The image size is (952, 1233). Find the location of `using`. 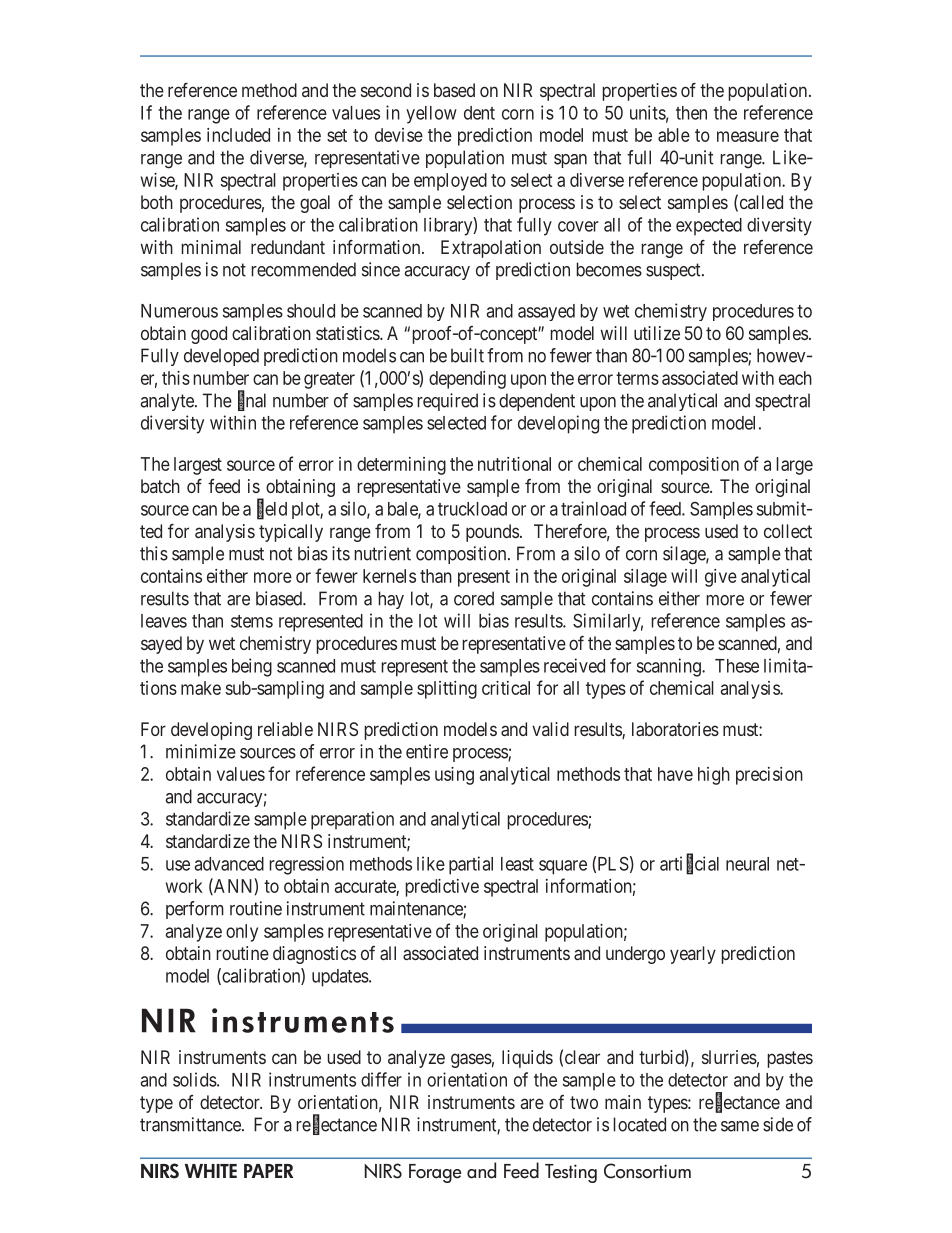

using is located at coordinates (454, 776).
